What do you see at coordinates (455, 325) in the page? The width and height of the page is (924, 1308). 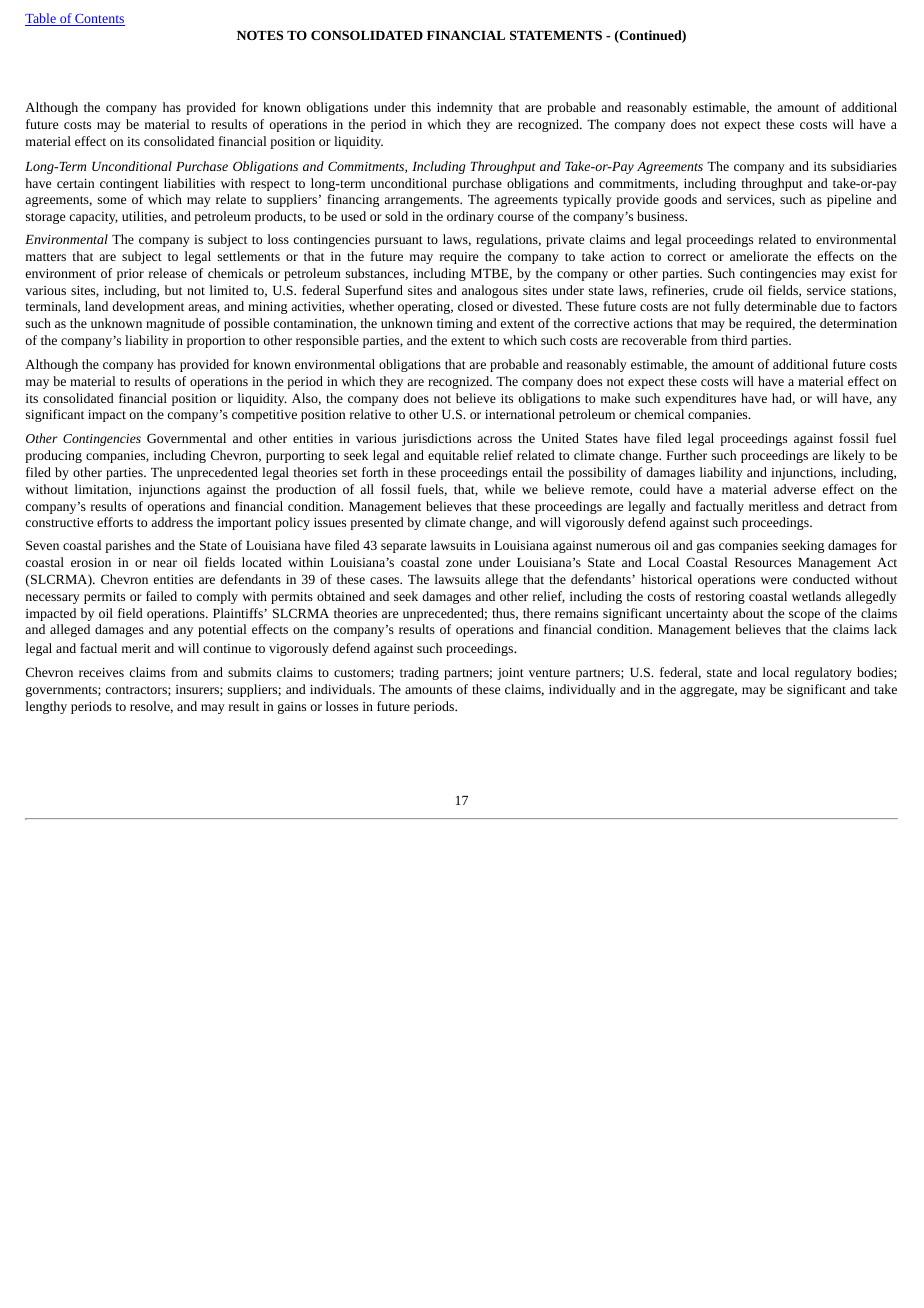 I see `timing` at bounding box center [455, 325].
